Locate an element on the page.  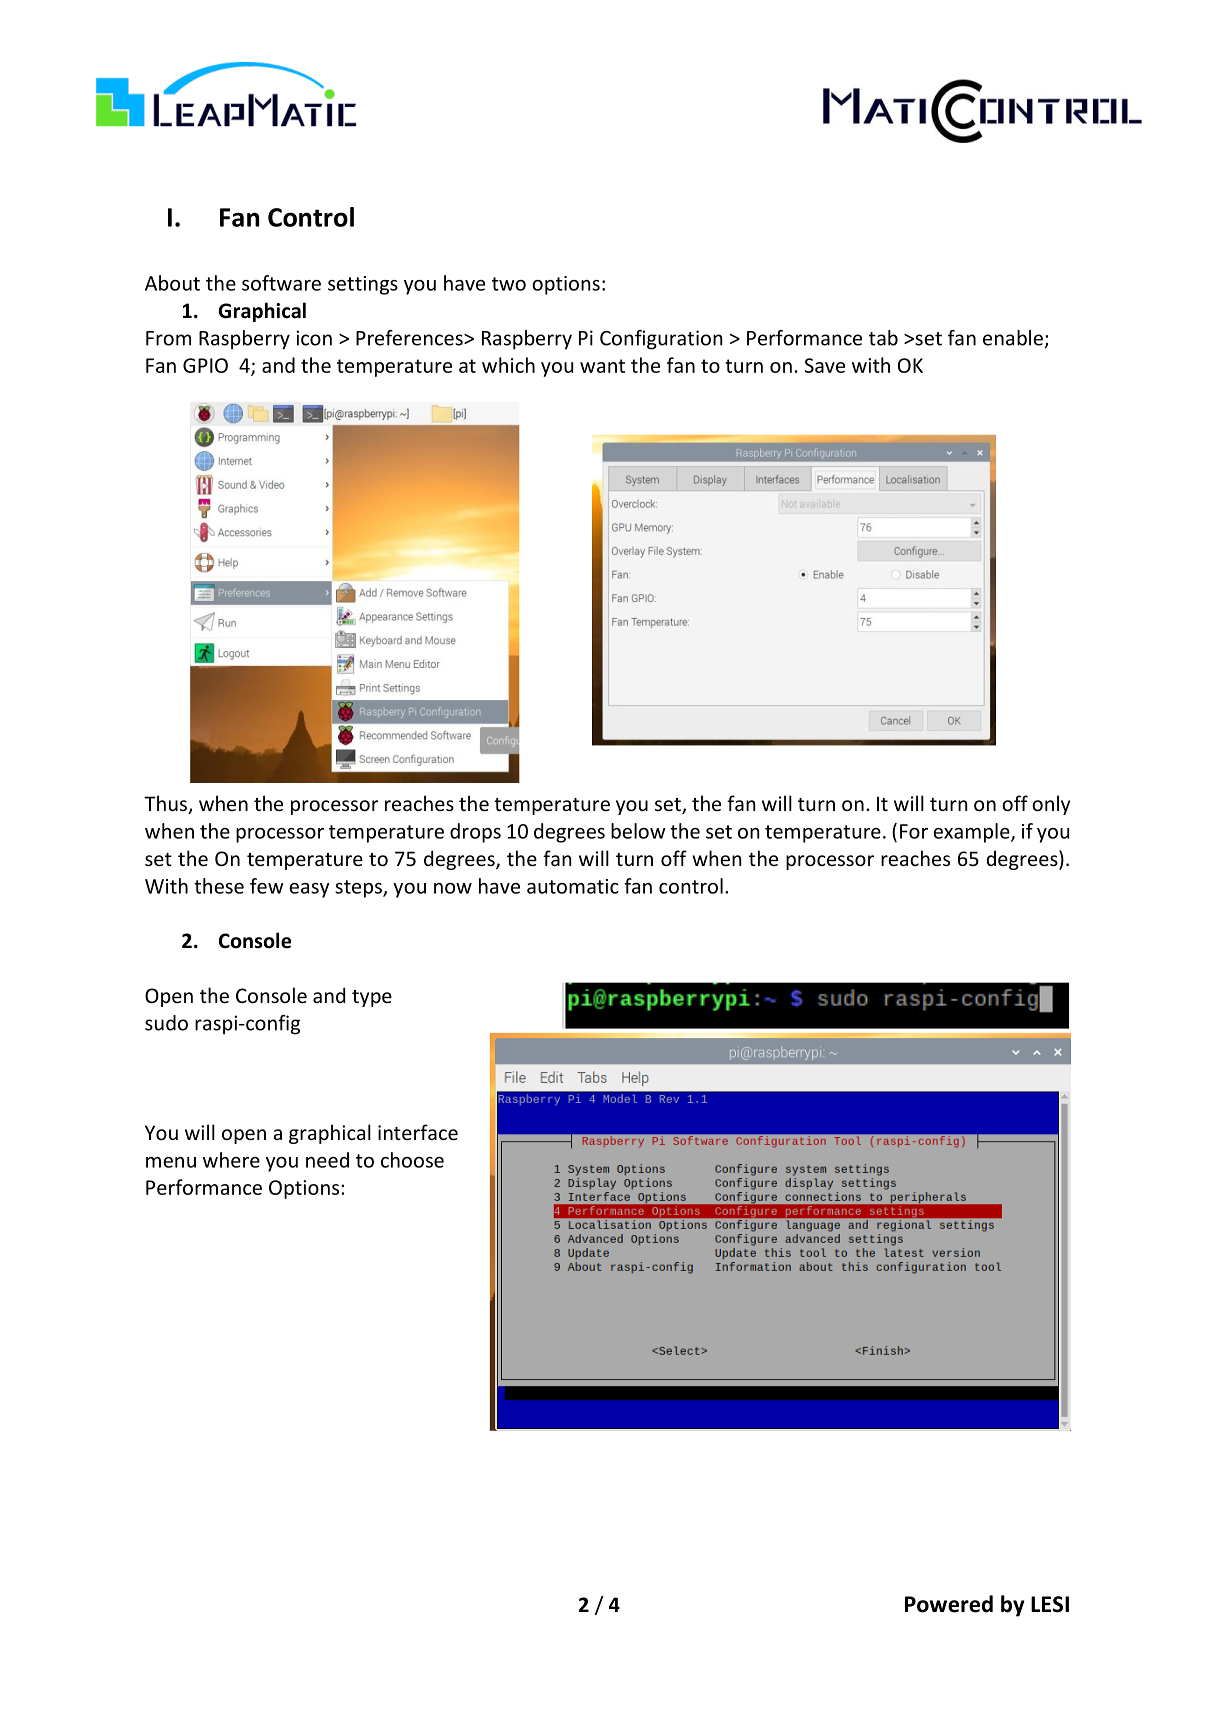
Powered is located at coordinates (949, 1604).
